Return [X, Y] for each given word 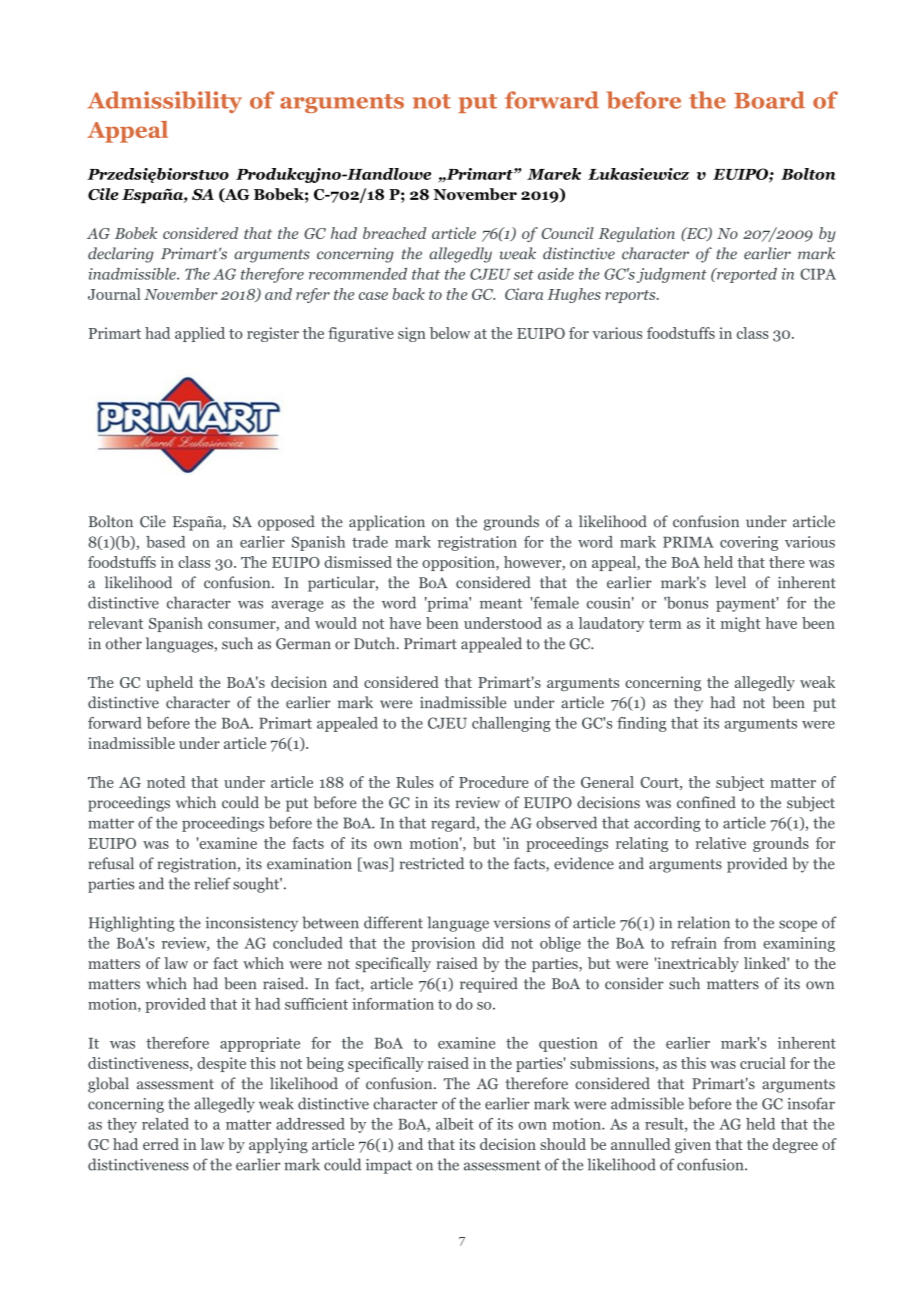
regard [454, 824]
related [165, 1124]
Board [769, 100]
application [387, 523]
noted [166, 782]
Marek [554, 174]
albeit [455, 1124]
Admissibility [164, 102]
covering [749, 543]
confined [706, 802]
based [165, 542]
